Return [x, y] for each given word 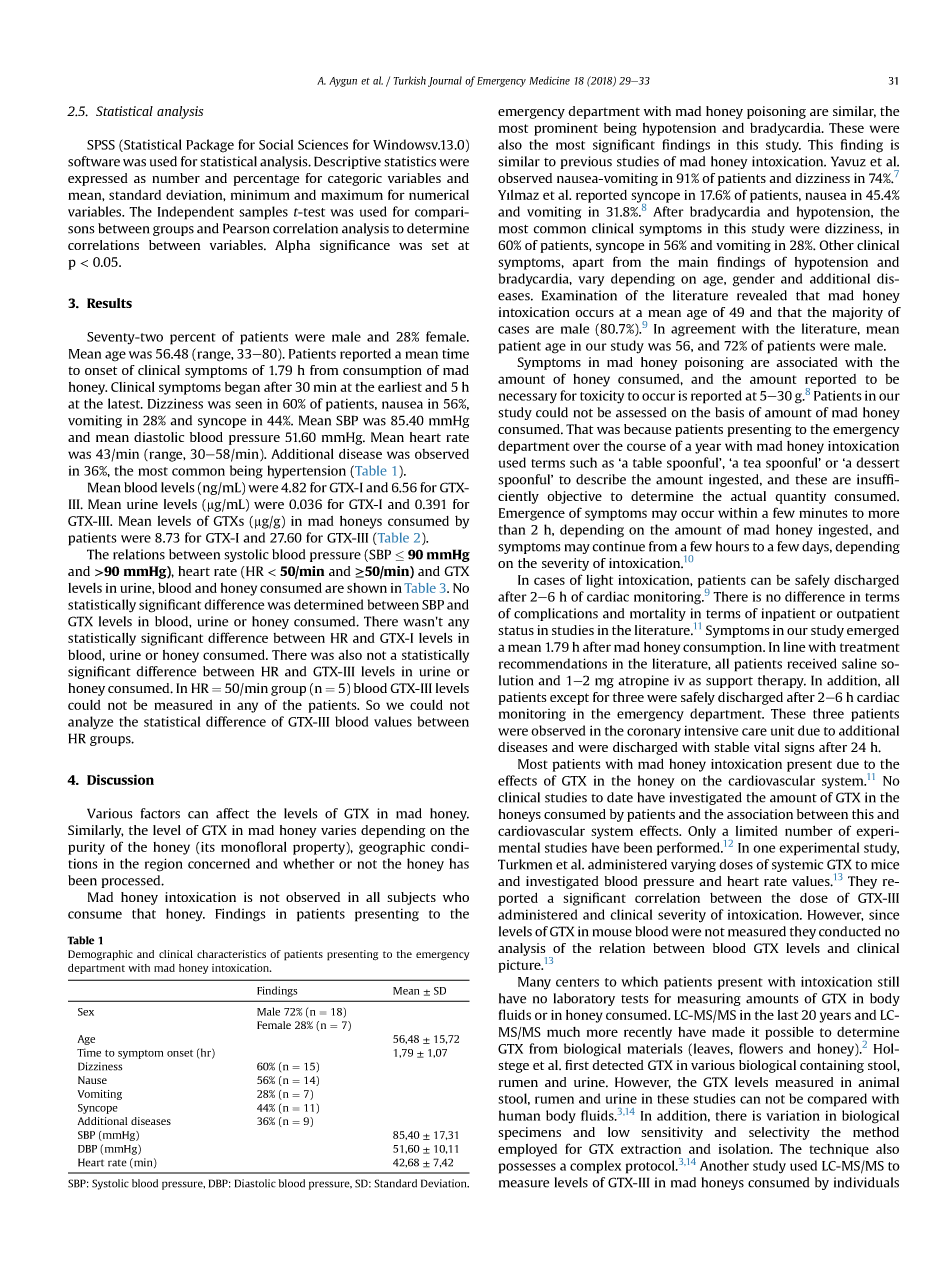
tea [752, 463]
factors [160, 813]
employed [527, 1150]
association [760, 814]
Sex [86, 1012]
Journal [445, 81]
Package [210, 146]
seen [248, 405]
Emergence [532, 514]
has [459, 863]
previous [586, 162]
